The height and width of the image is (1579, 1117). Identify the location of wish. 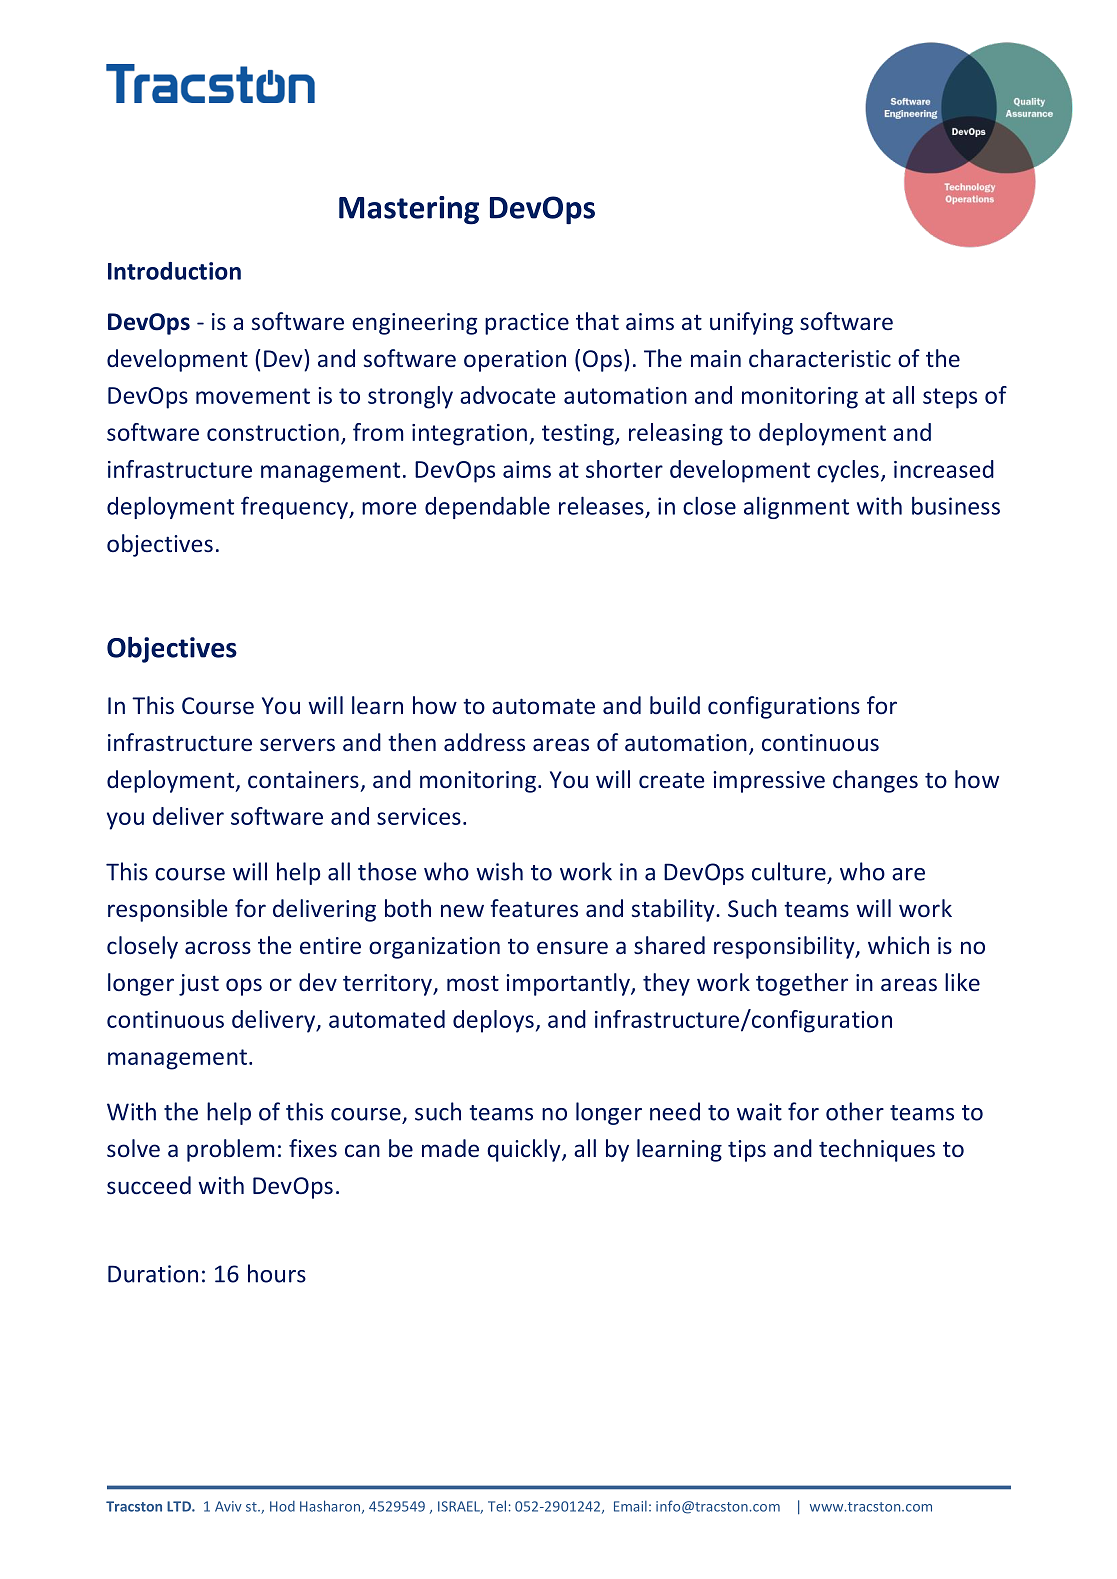
(499, 871).
